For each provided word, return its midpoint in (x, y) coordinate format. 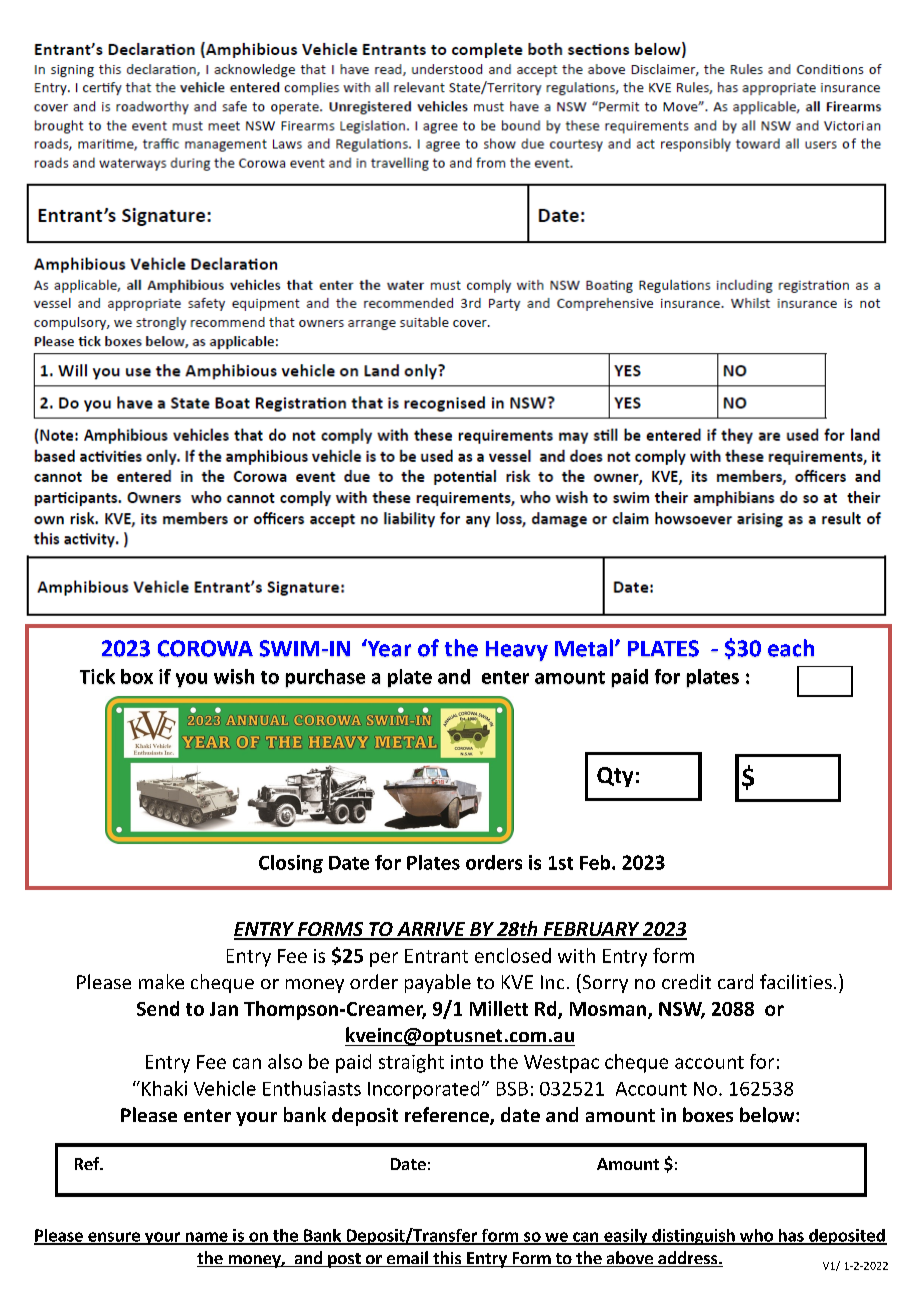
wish (234, 676)
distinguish (693, 1237)
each (791, 648)
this (447, 1259)
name (206, 1238)
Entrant (436, 956)
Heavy (517, 651)
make (161, 981)
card (735, 981)
